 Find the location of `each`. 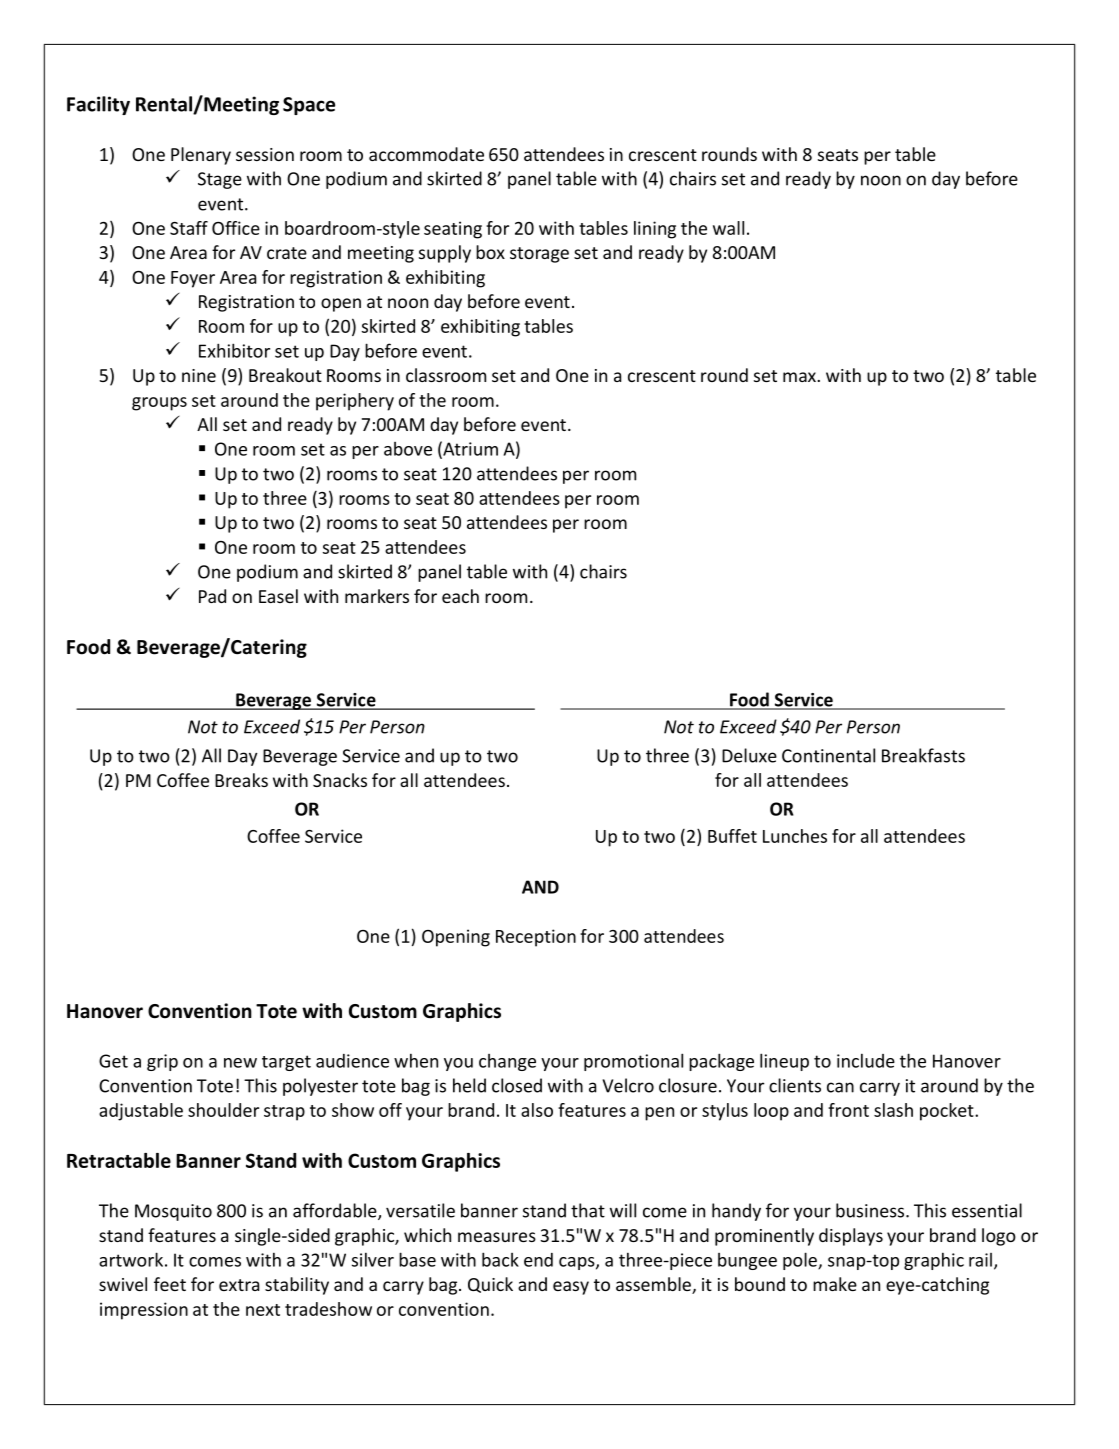

each is located at coordinates (460, 596).
